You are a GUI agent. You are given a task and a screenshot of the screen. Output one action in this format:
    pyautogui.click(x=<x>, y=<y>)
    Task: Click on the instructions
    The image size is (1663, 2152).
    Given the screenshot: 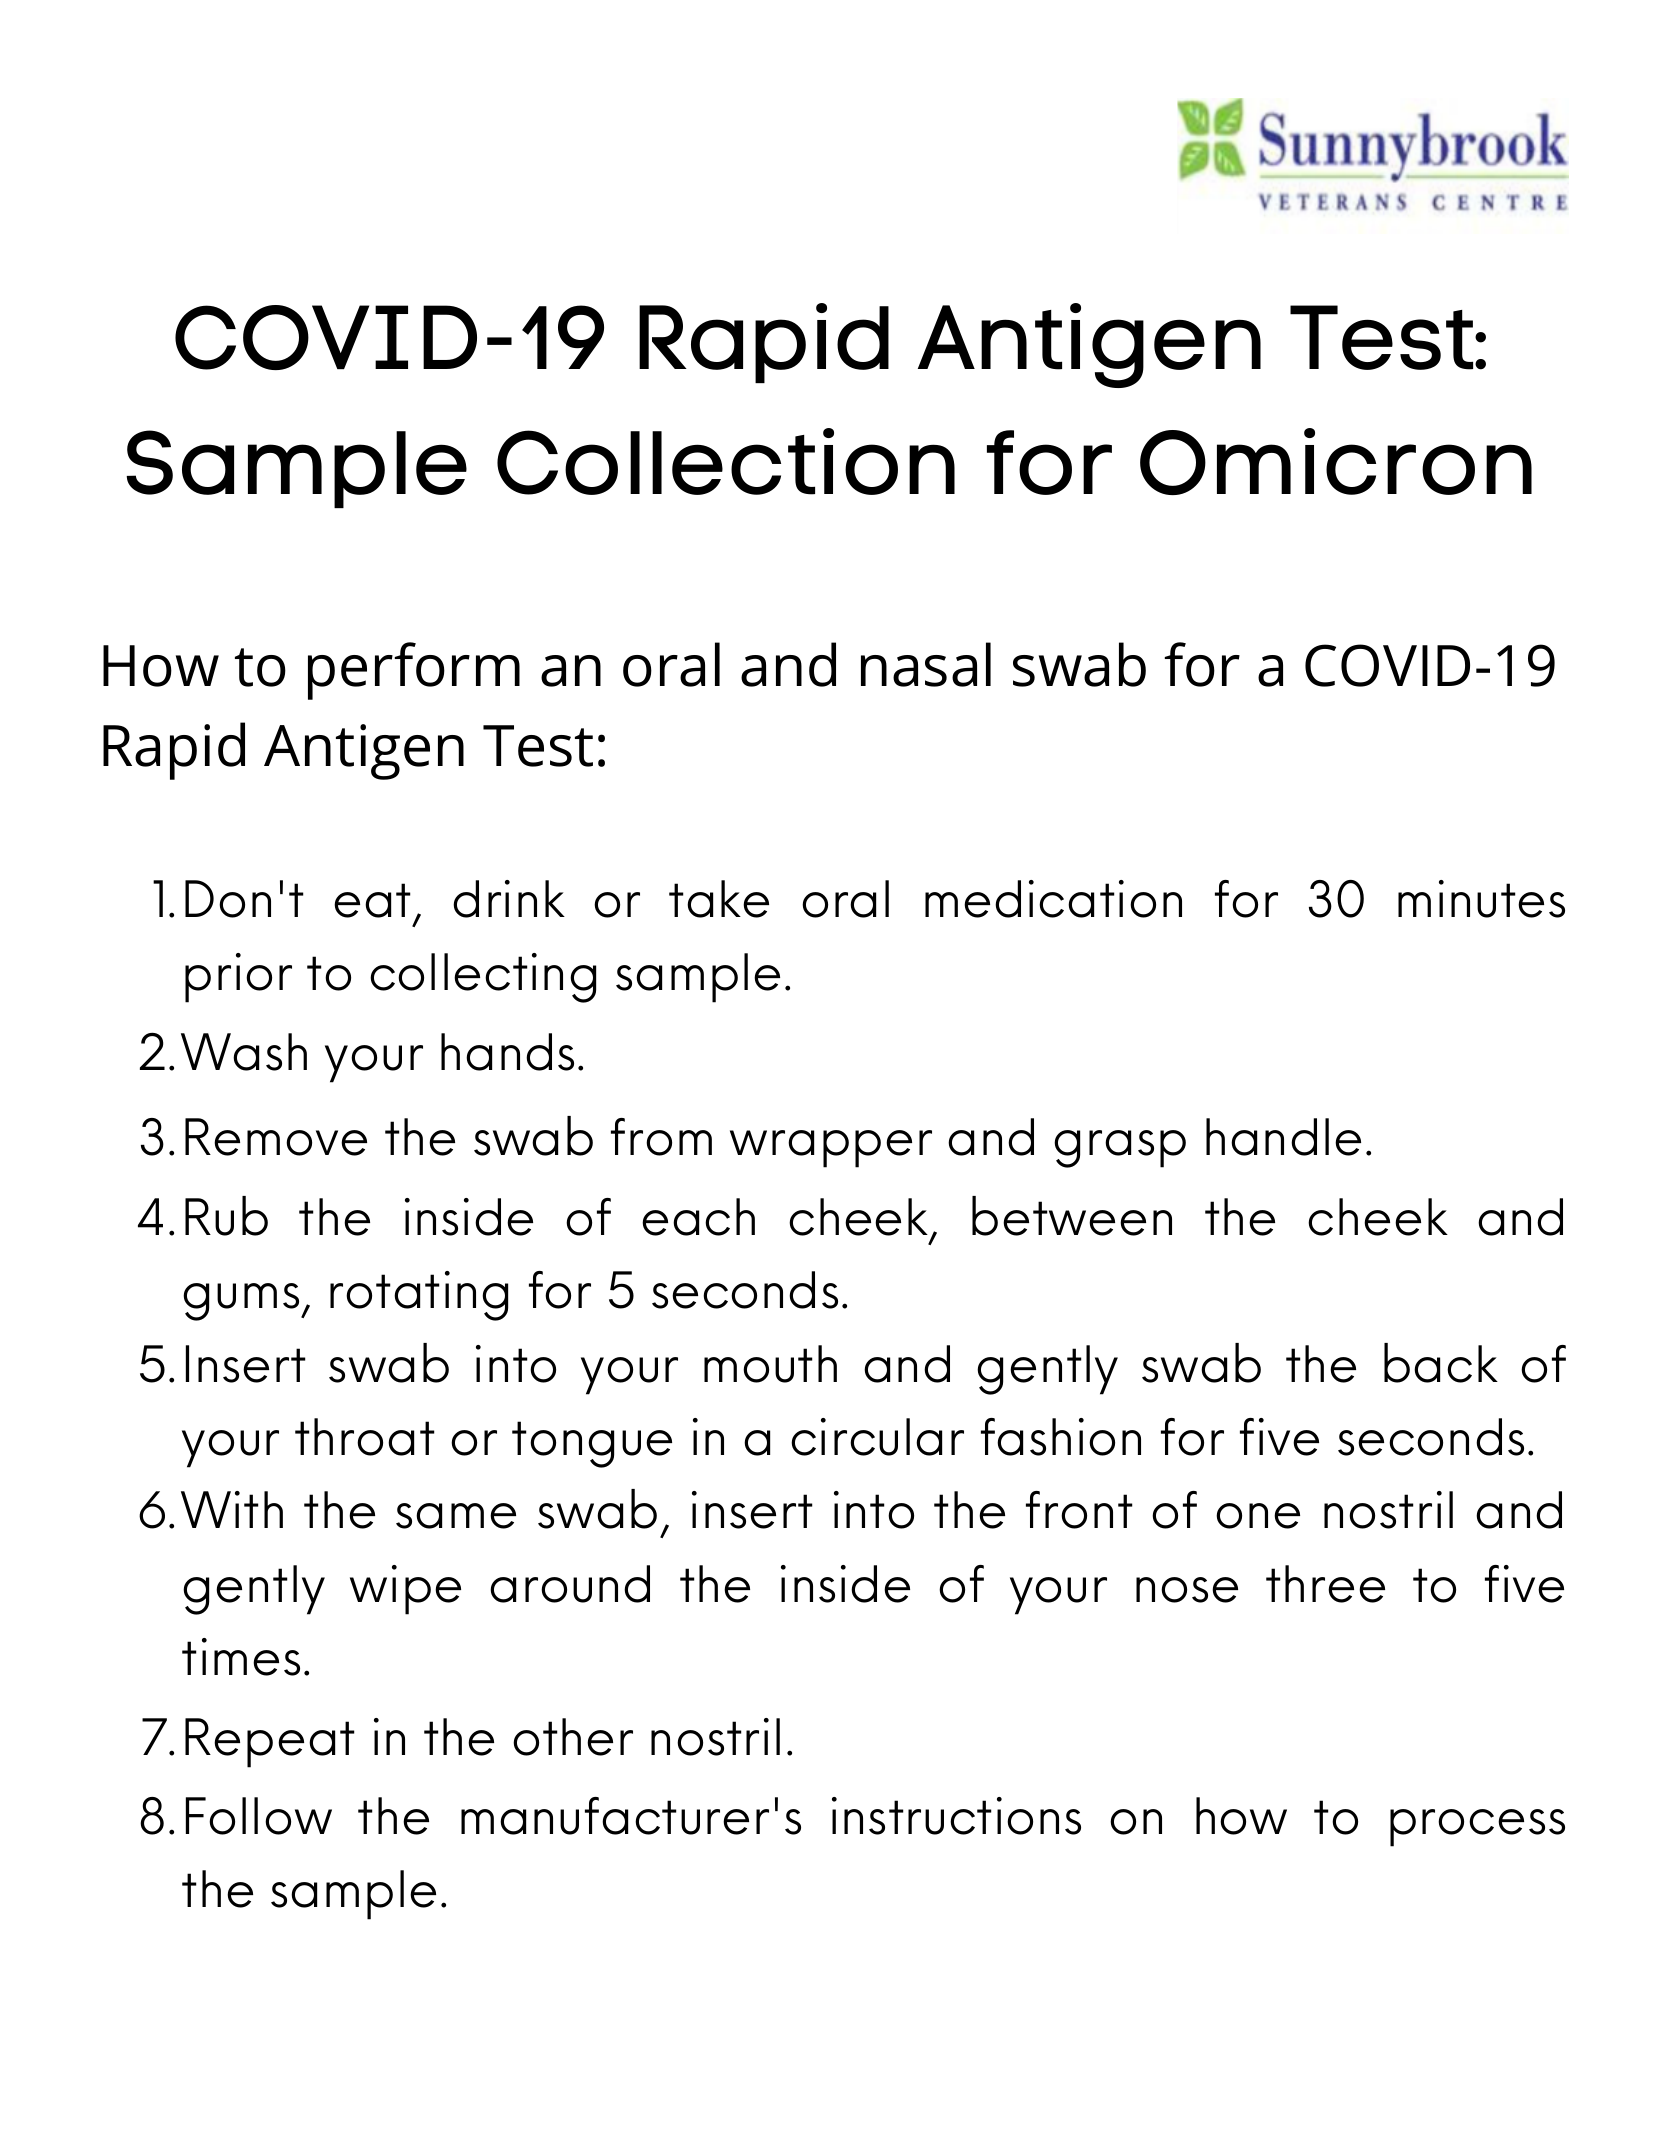 What is the action you would take?
    pyautogui.click(x=956, y=1816)
